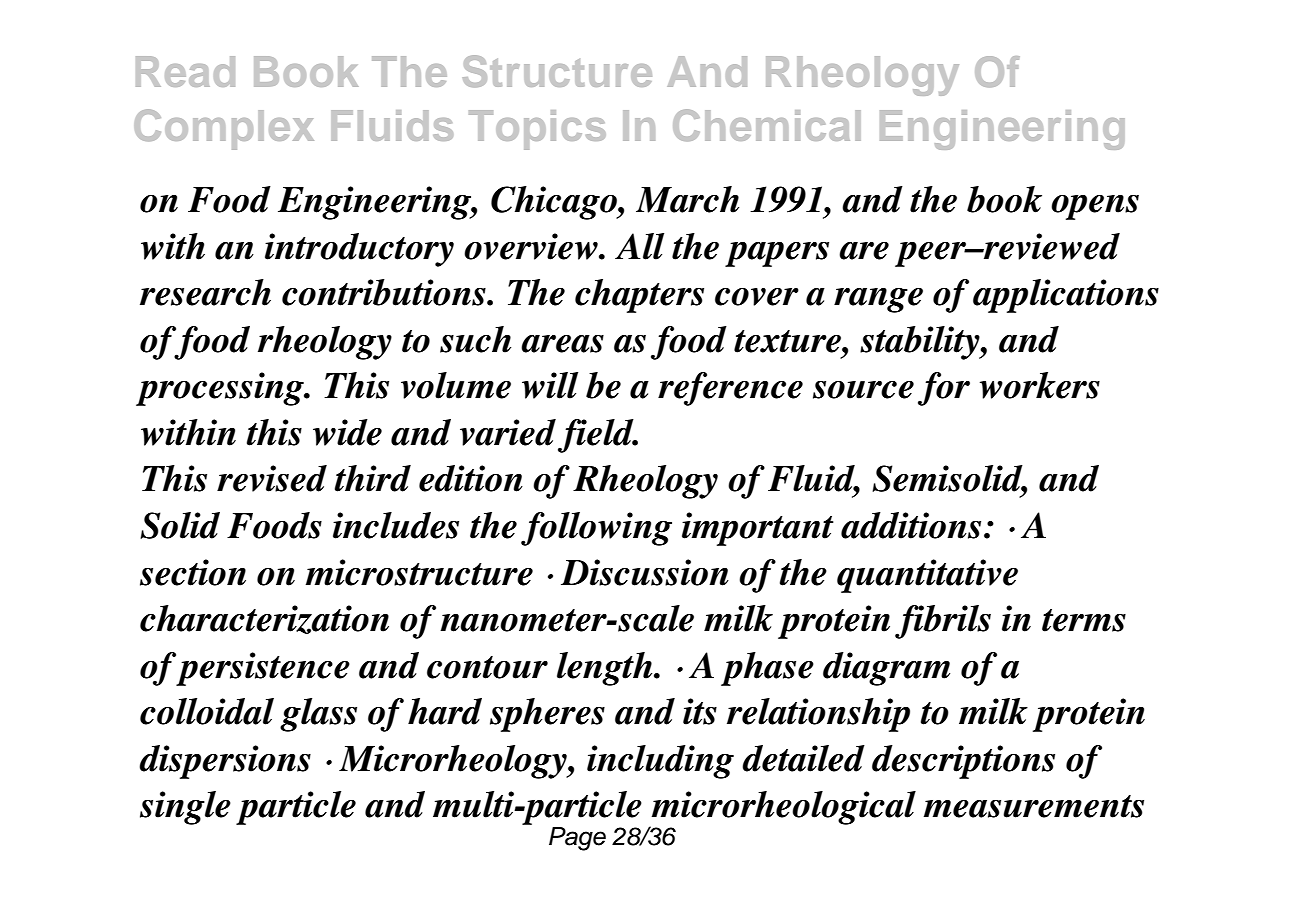  What do you see at coordinates (767, 125) in the document?
I see `Chemical` at bounding box center [767, 125].
